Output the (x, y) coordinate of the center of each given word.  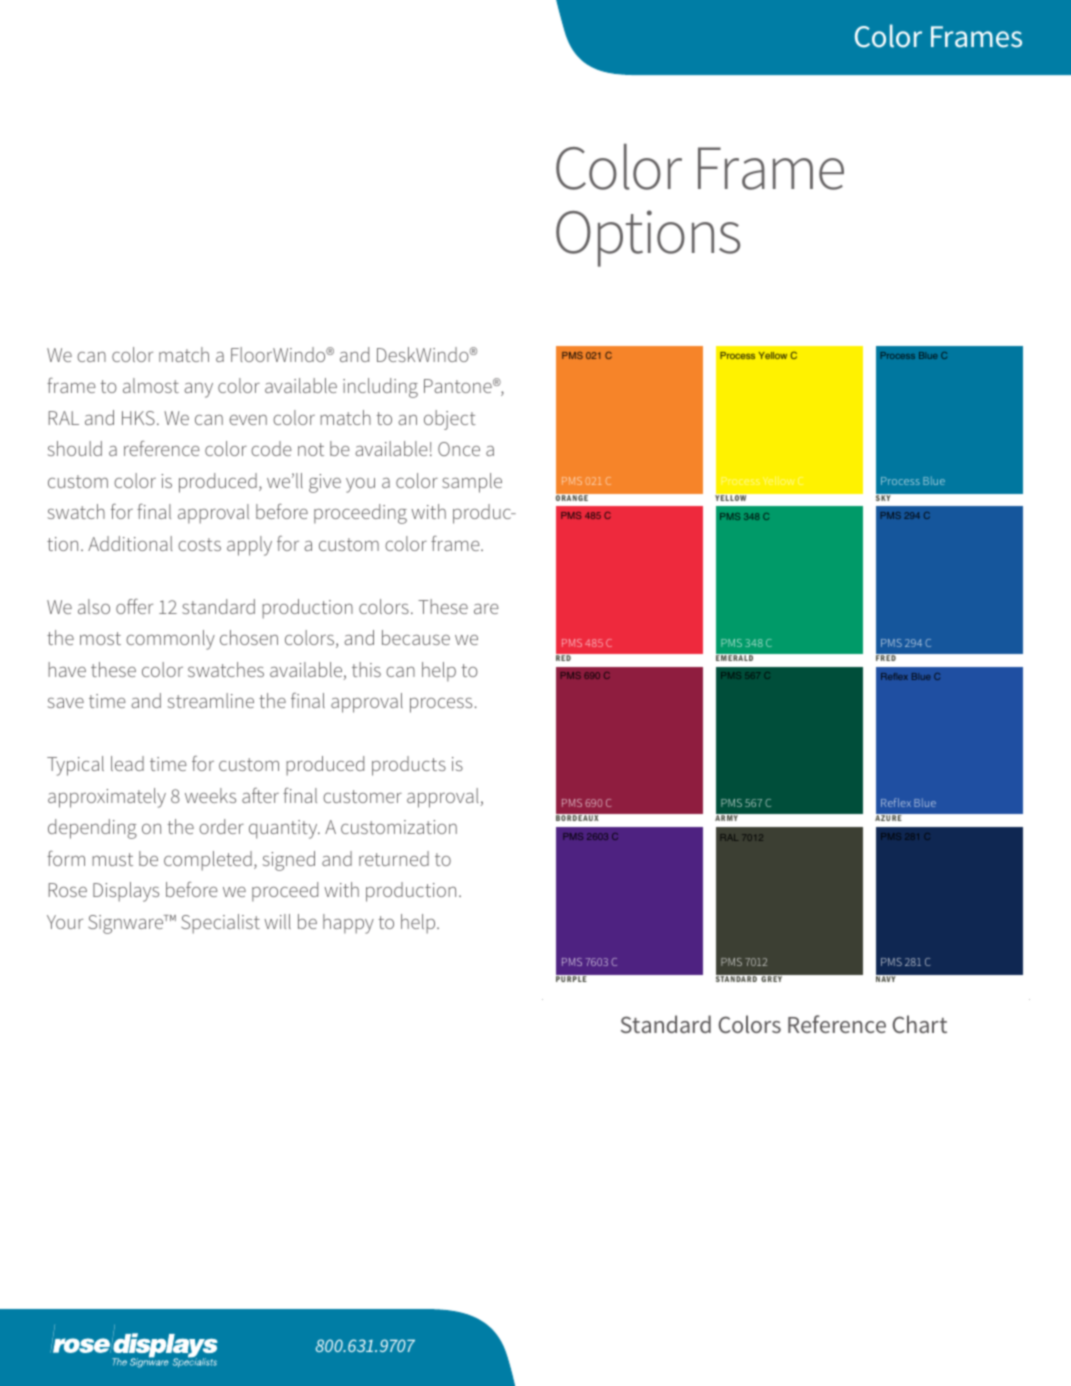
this (366, 669)
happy (348, 924)
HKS (138, 418)
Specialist (220, 924)
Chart (920, 1024)
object (450, 420)
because (416, 637)
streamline (211, 700)
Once (459, 449)
